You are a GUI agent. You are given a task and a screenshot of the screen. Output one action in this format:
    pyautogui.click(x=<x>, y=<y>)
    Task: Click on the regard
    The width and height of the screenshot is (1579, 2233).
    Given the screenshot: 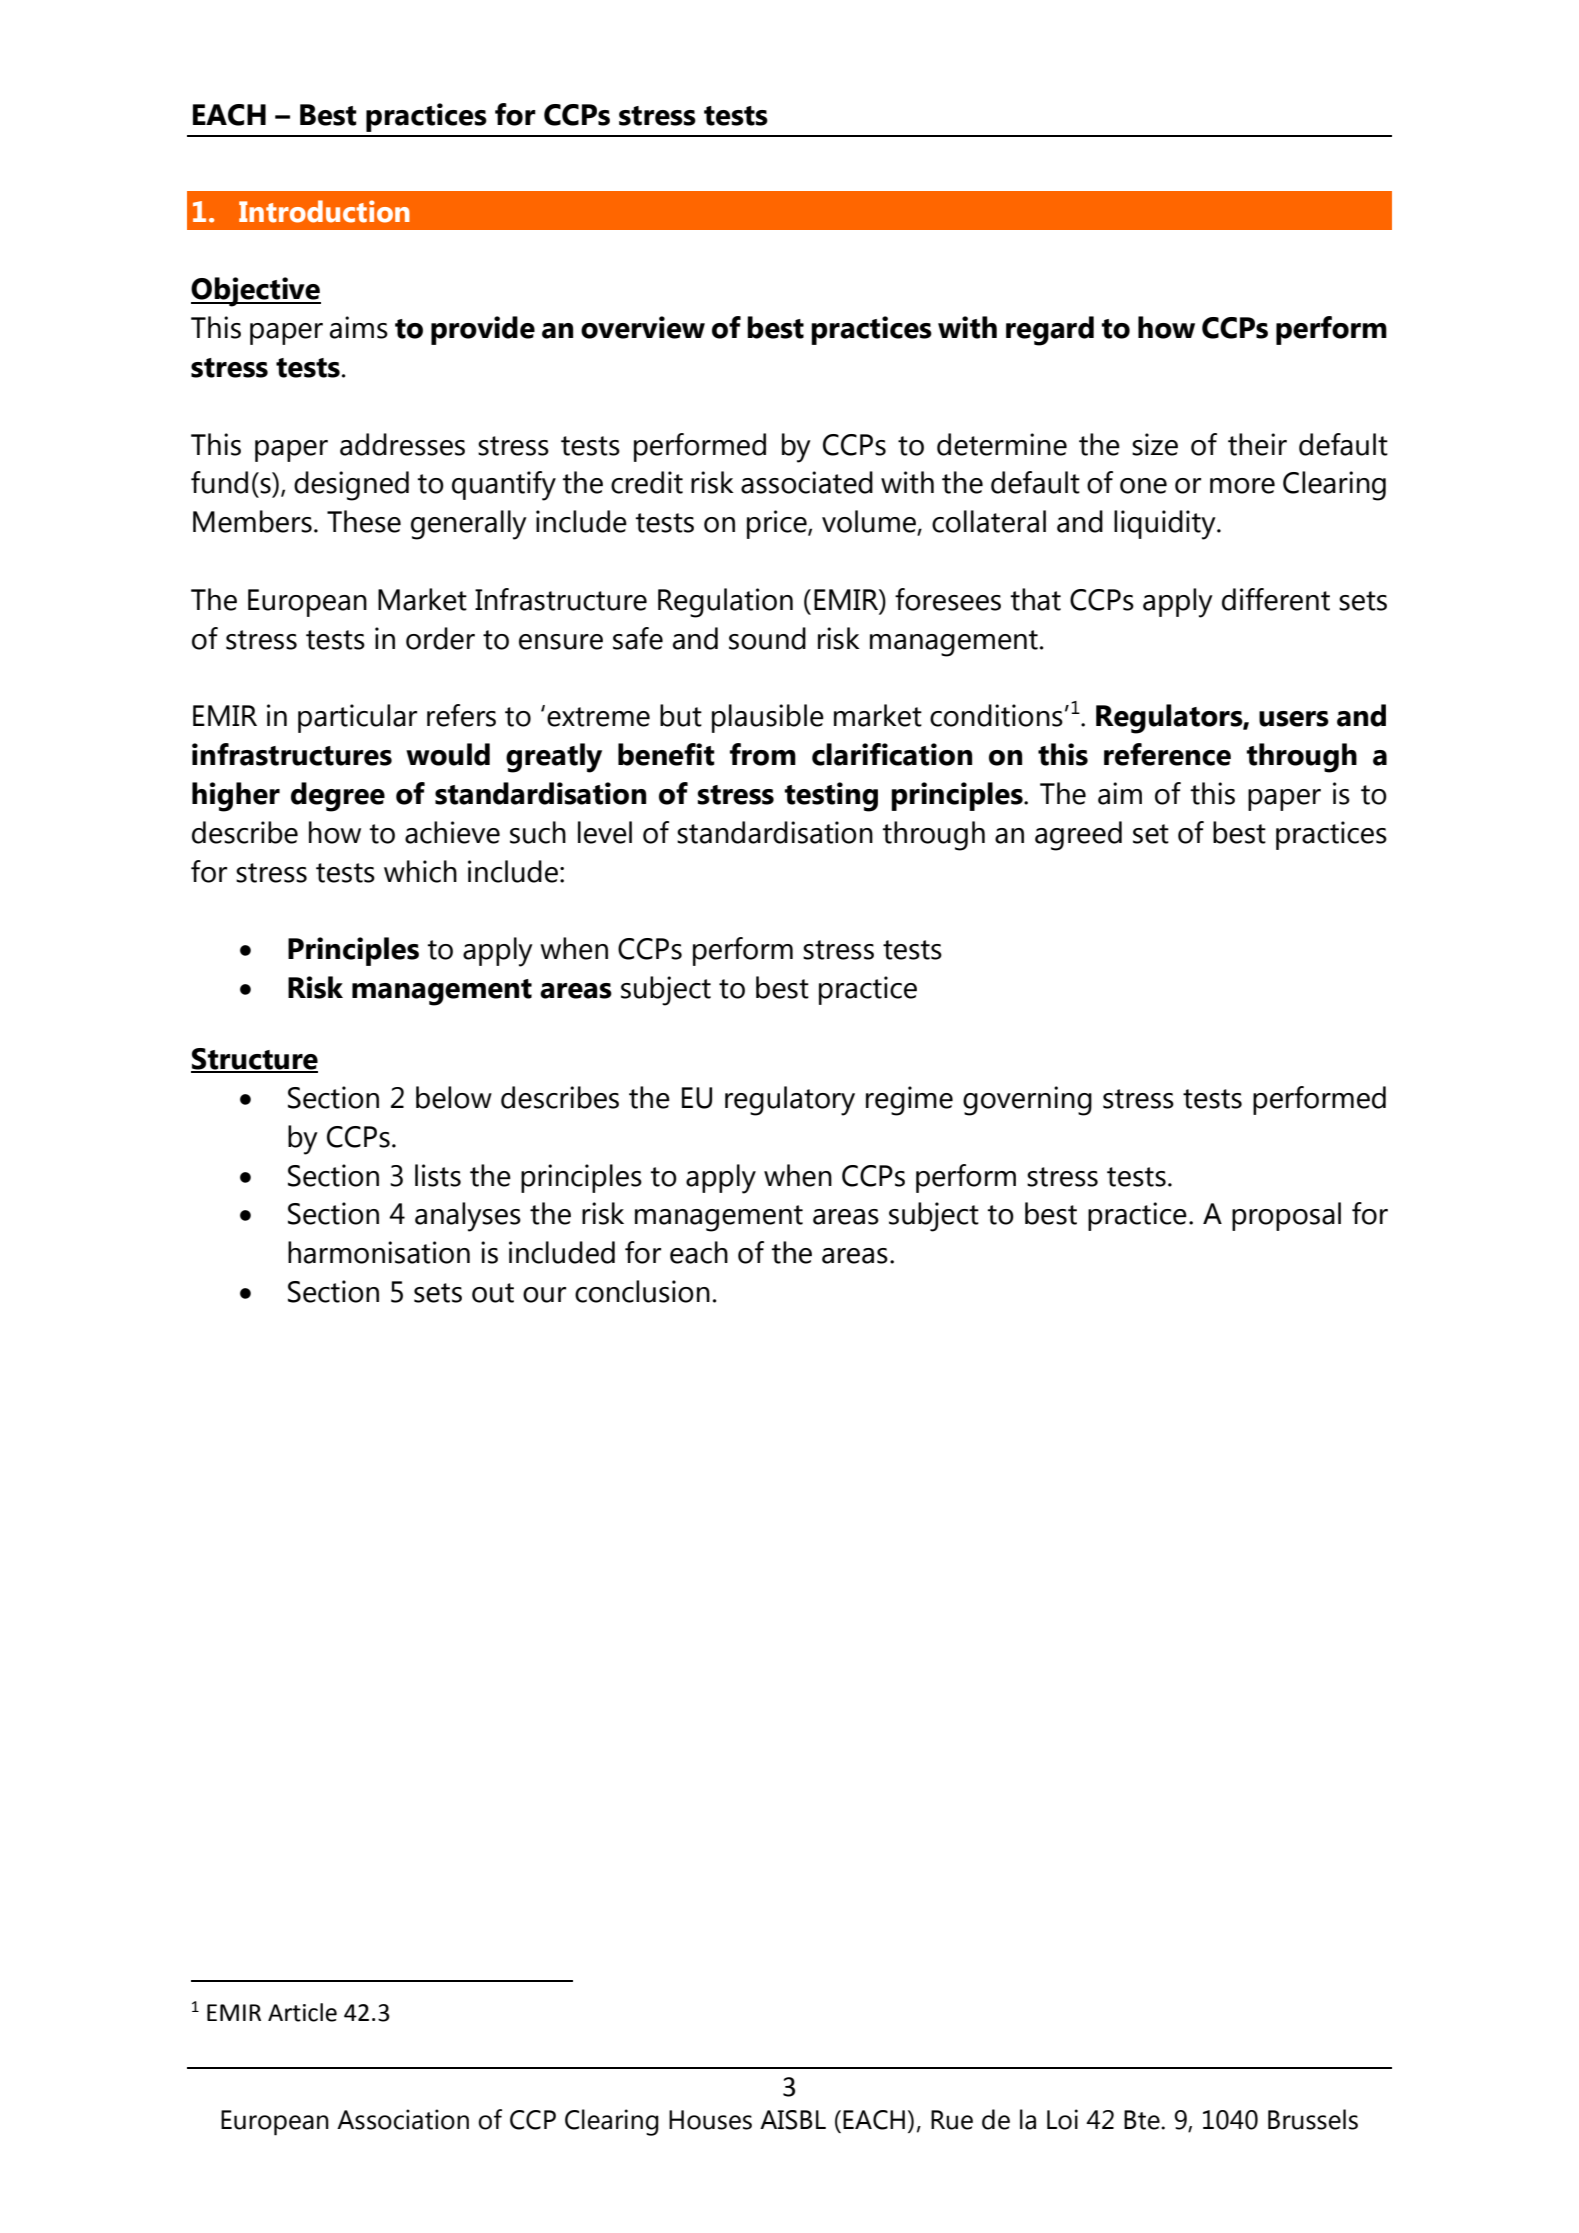 What is the action you would take?
    pyautogui.click(x=1050, y=331)
